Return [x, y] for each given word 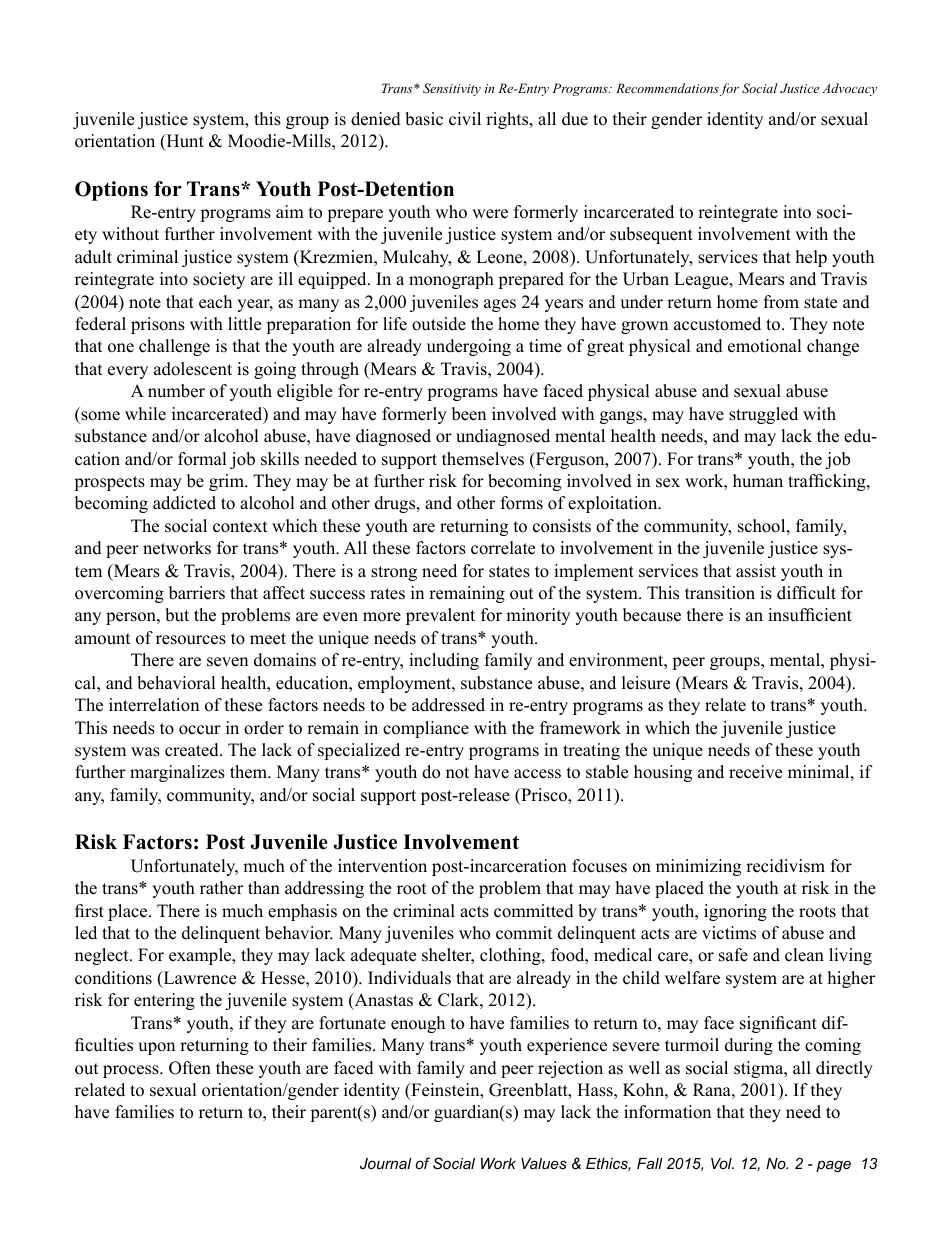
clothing [511, 956]
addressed [448, 705]
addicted [184, 503]
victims [729, 933]
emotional [765, 346]
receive [755, 772]
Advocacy [849, 89]
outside [439, 324]
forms [522, 503]
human [758, 481]
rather [221, 888]
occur [200, 730]
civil [465, 119]
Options [111, 191]
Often [190, 1068]
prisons [158, 325]
